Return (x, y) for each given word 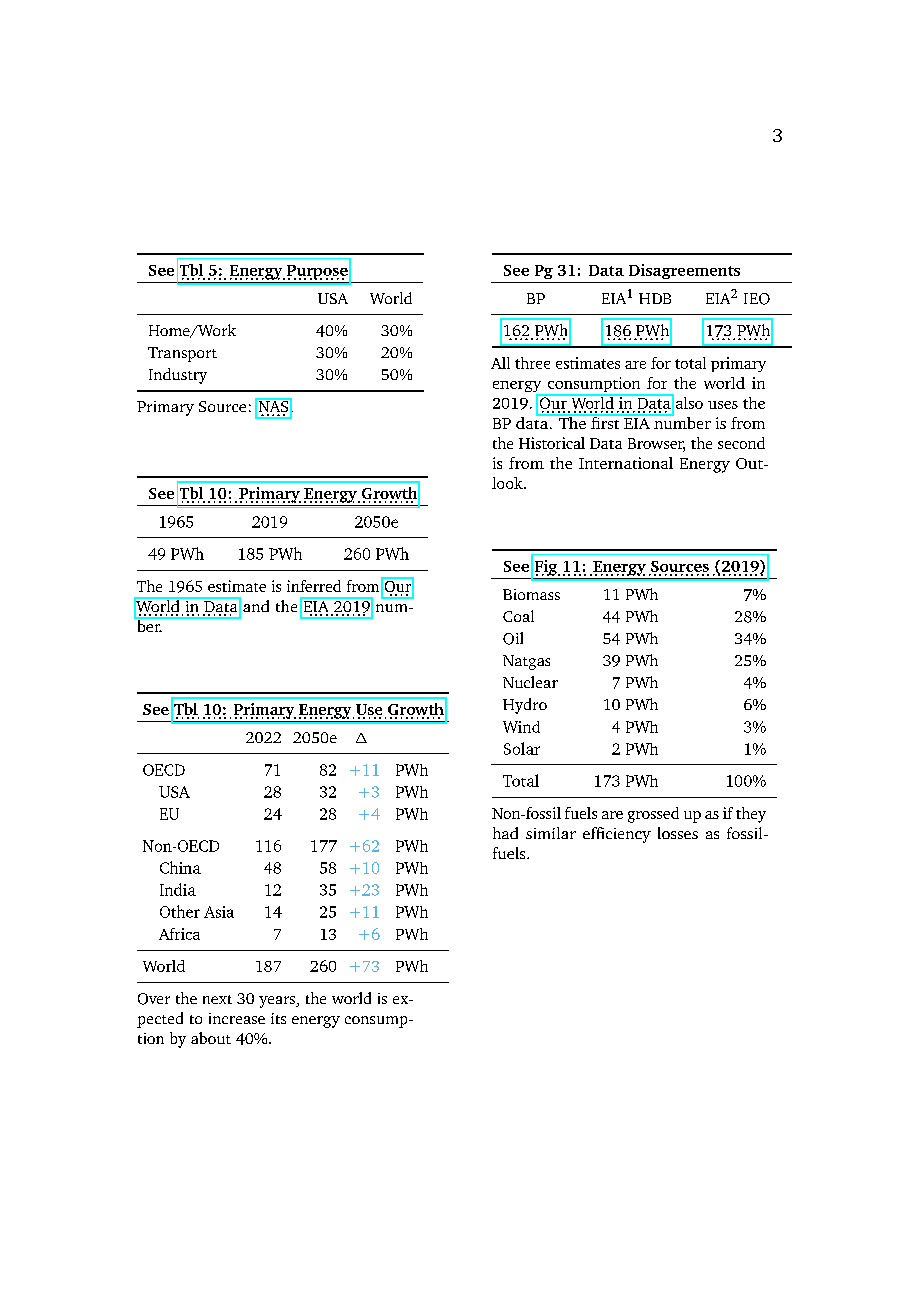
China (180, 867)
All (500, 363)
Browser (656, 445)
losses (678, 833)
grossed (653, 815)
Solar (522, 748)
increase (237, 1018)
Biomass (531, 594)
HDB (655, 298)
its (278, 1018)
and (256, 606)
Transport (182, 354)
